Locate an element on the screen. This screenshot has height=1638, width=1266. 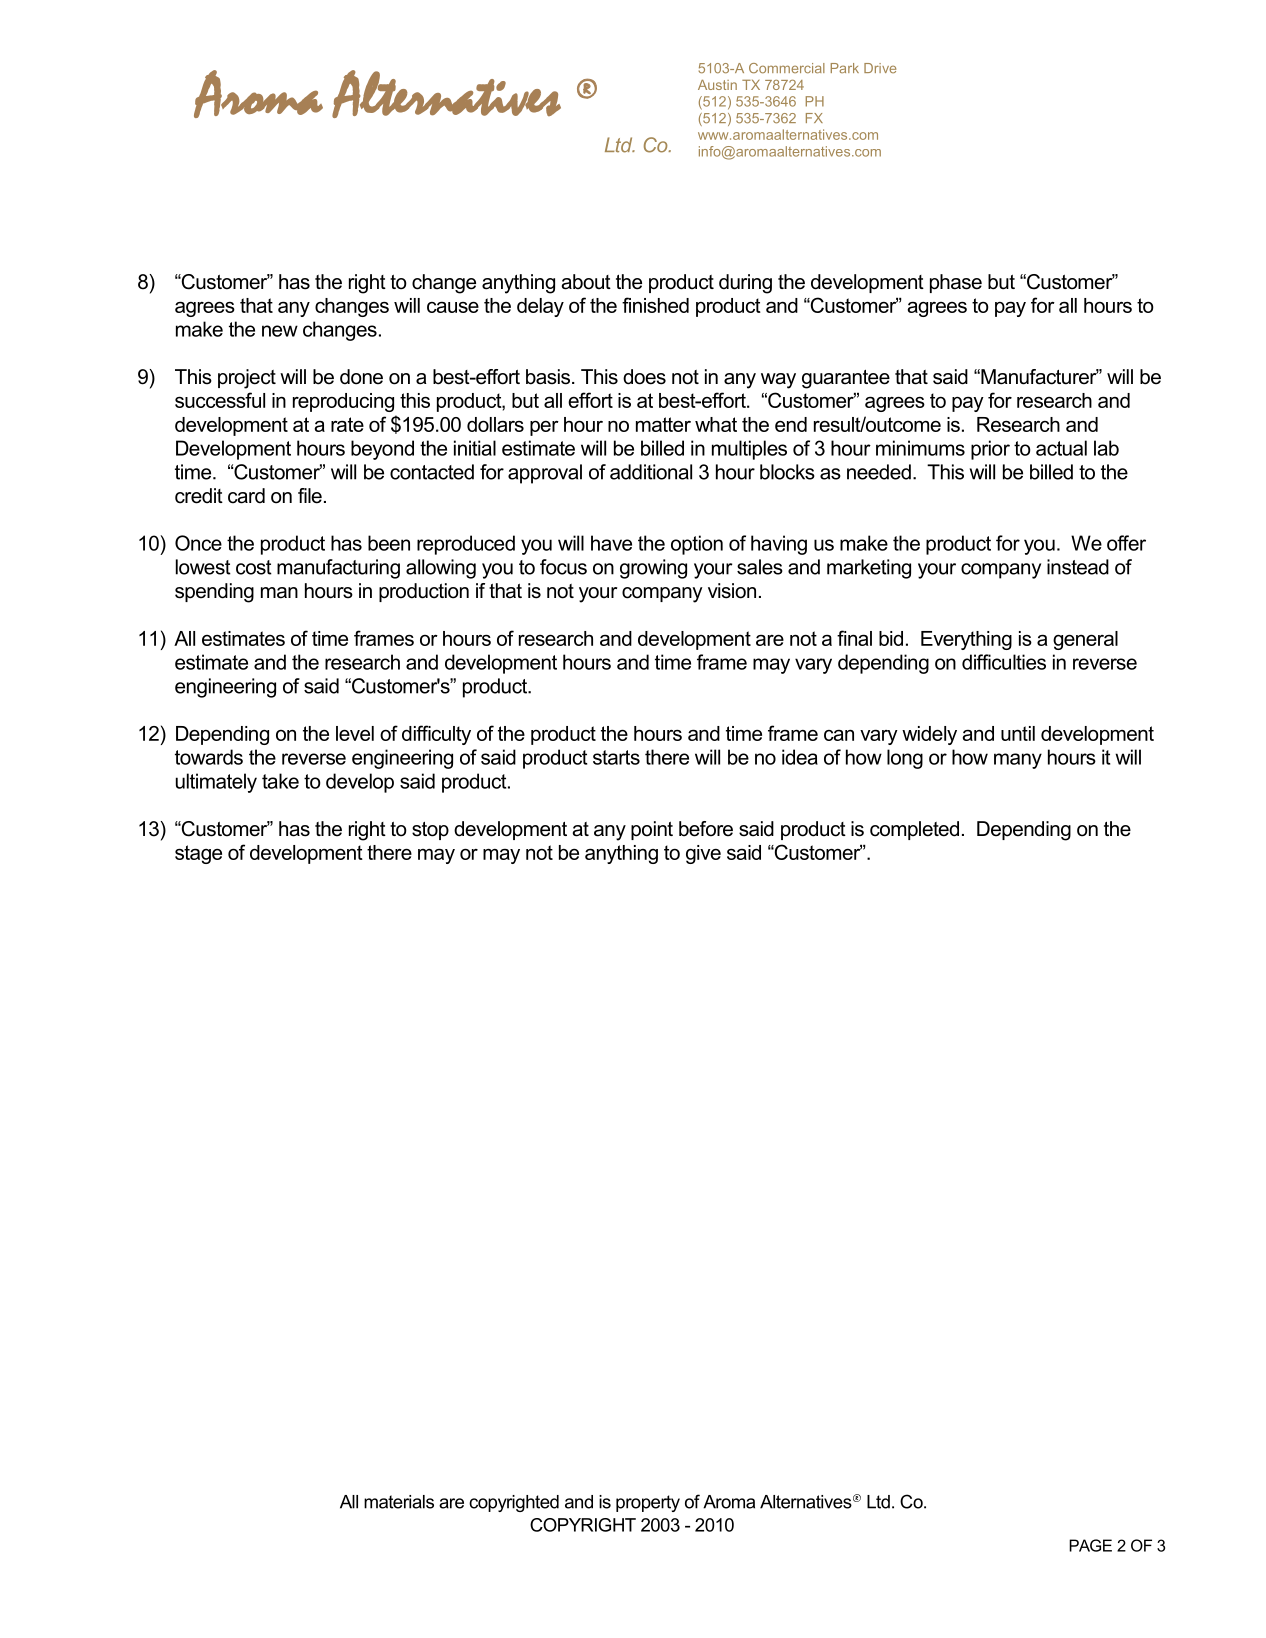
materials is located at coordinates (399, 1502).
